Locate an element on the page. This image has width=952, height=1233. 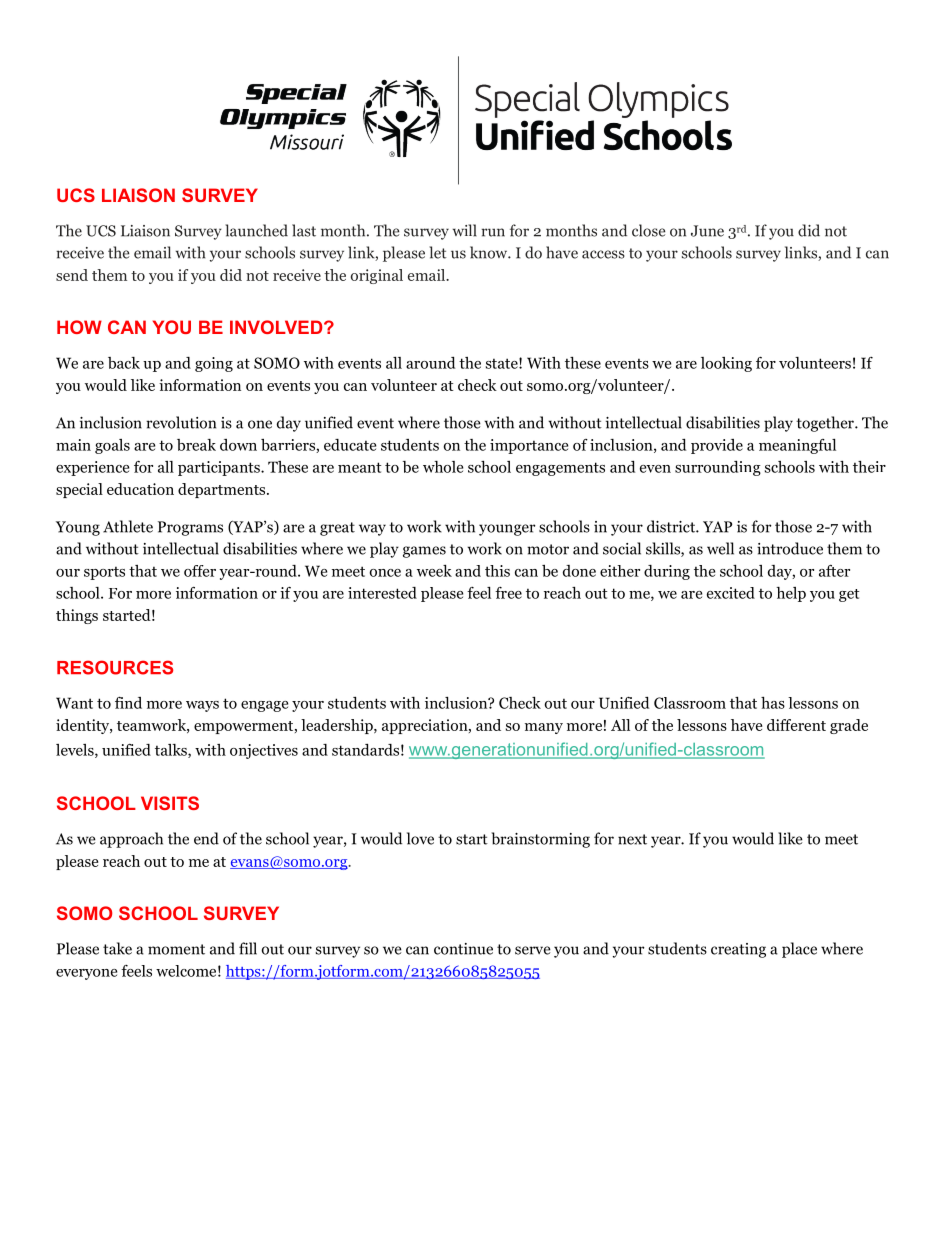
will is located at coordinates (465, 230).
